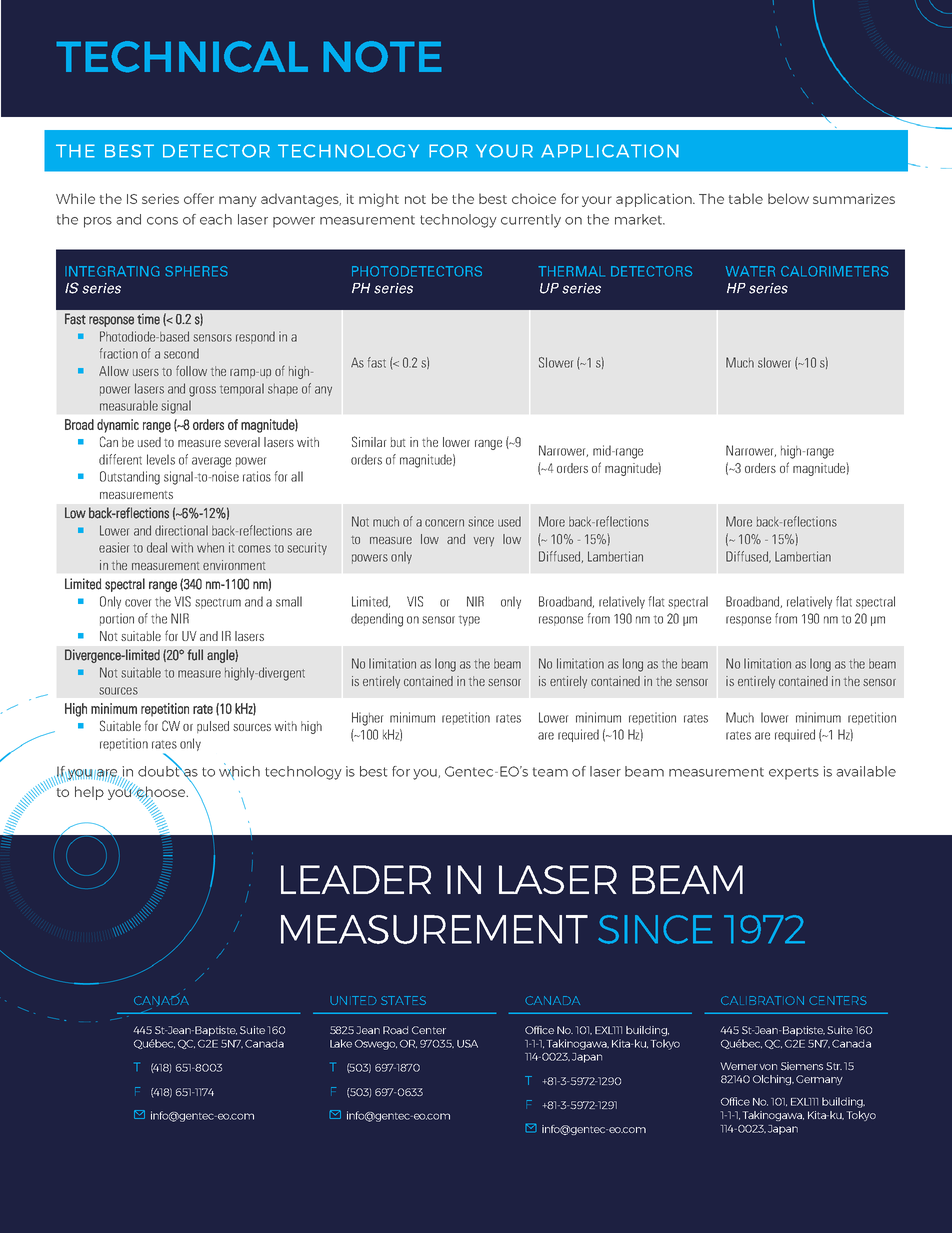  I want to click on team, so click(550, 772).
